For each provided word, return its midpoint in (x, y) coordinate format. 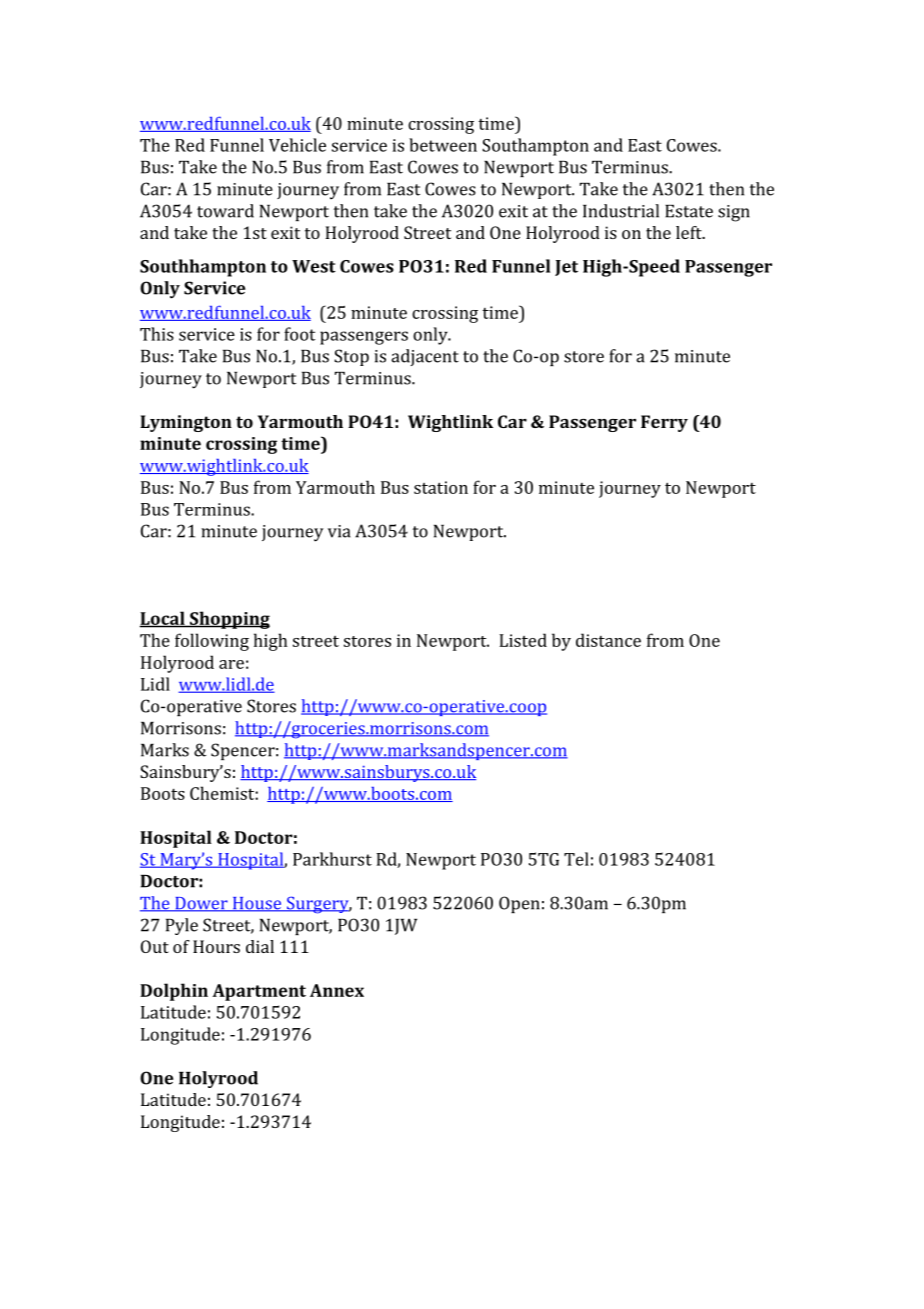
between (443, 145)
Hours (216, 946)
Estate (689, 211)
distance (608, 640)
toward (225, 211)
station (441, 487)
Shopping (229, 620)
